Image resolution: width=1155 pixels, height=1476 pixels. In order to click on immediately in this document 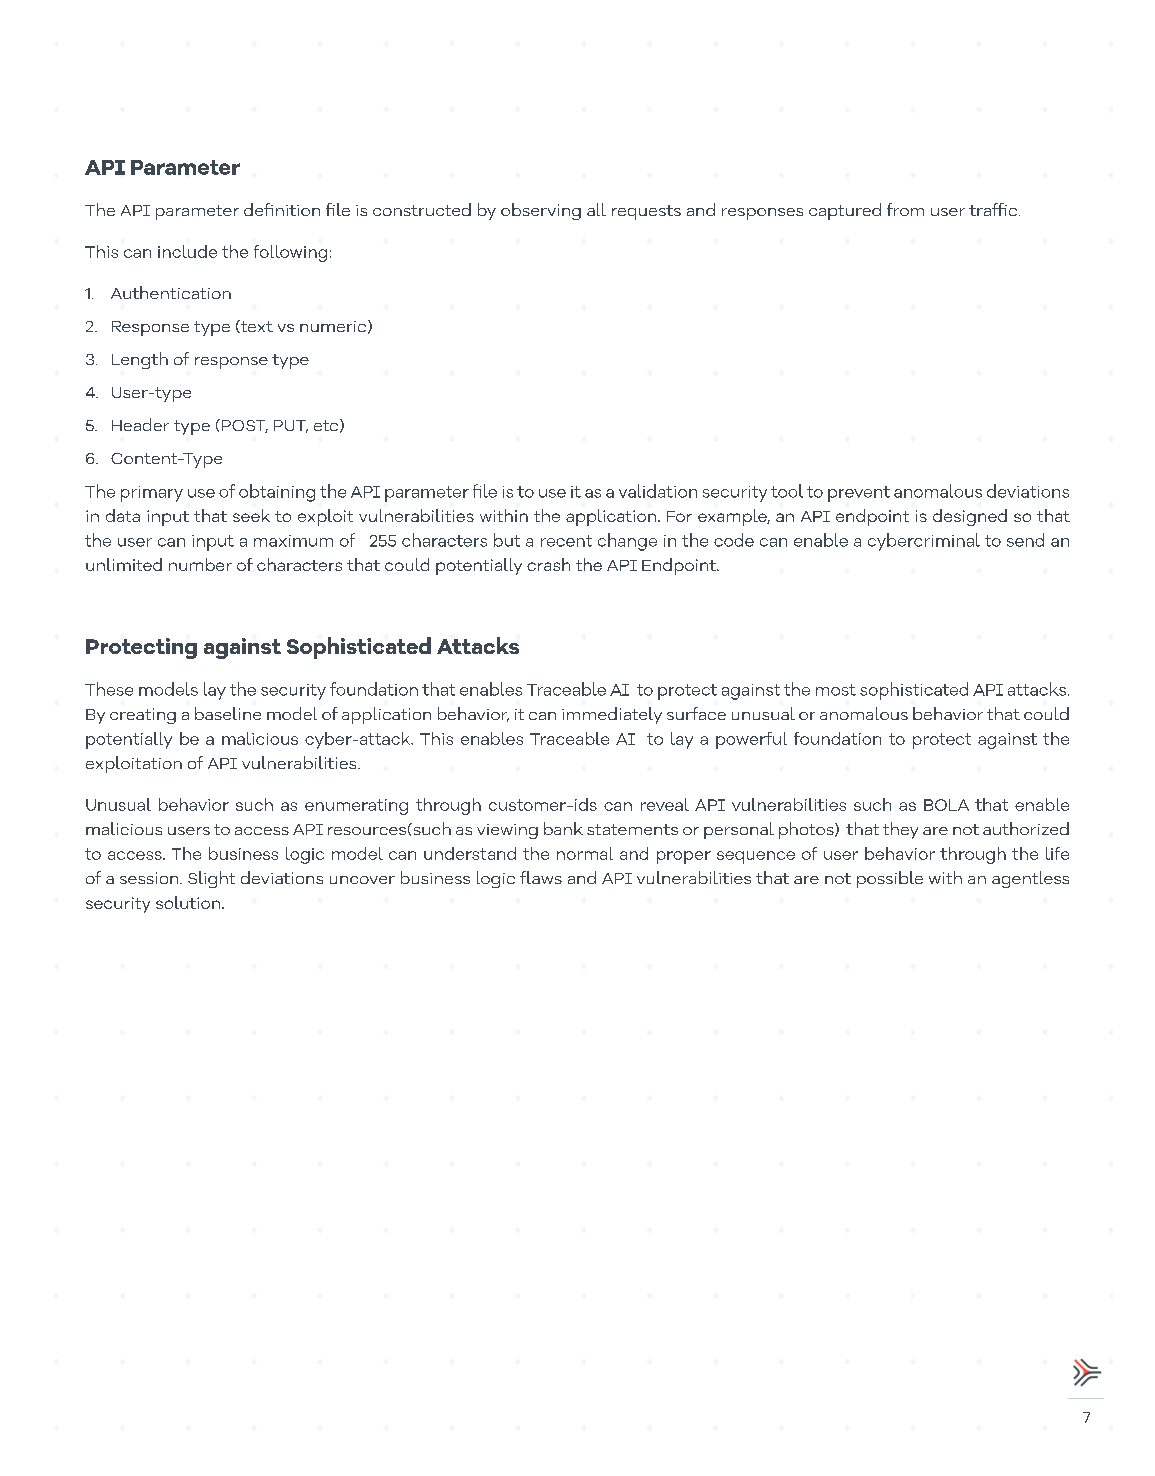, I will do `click(612, 715)`.
